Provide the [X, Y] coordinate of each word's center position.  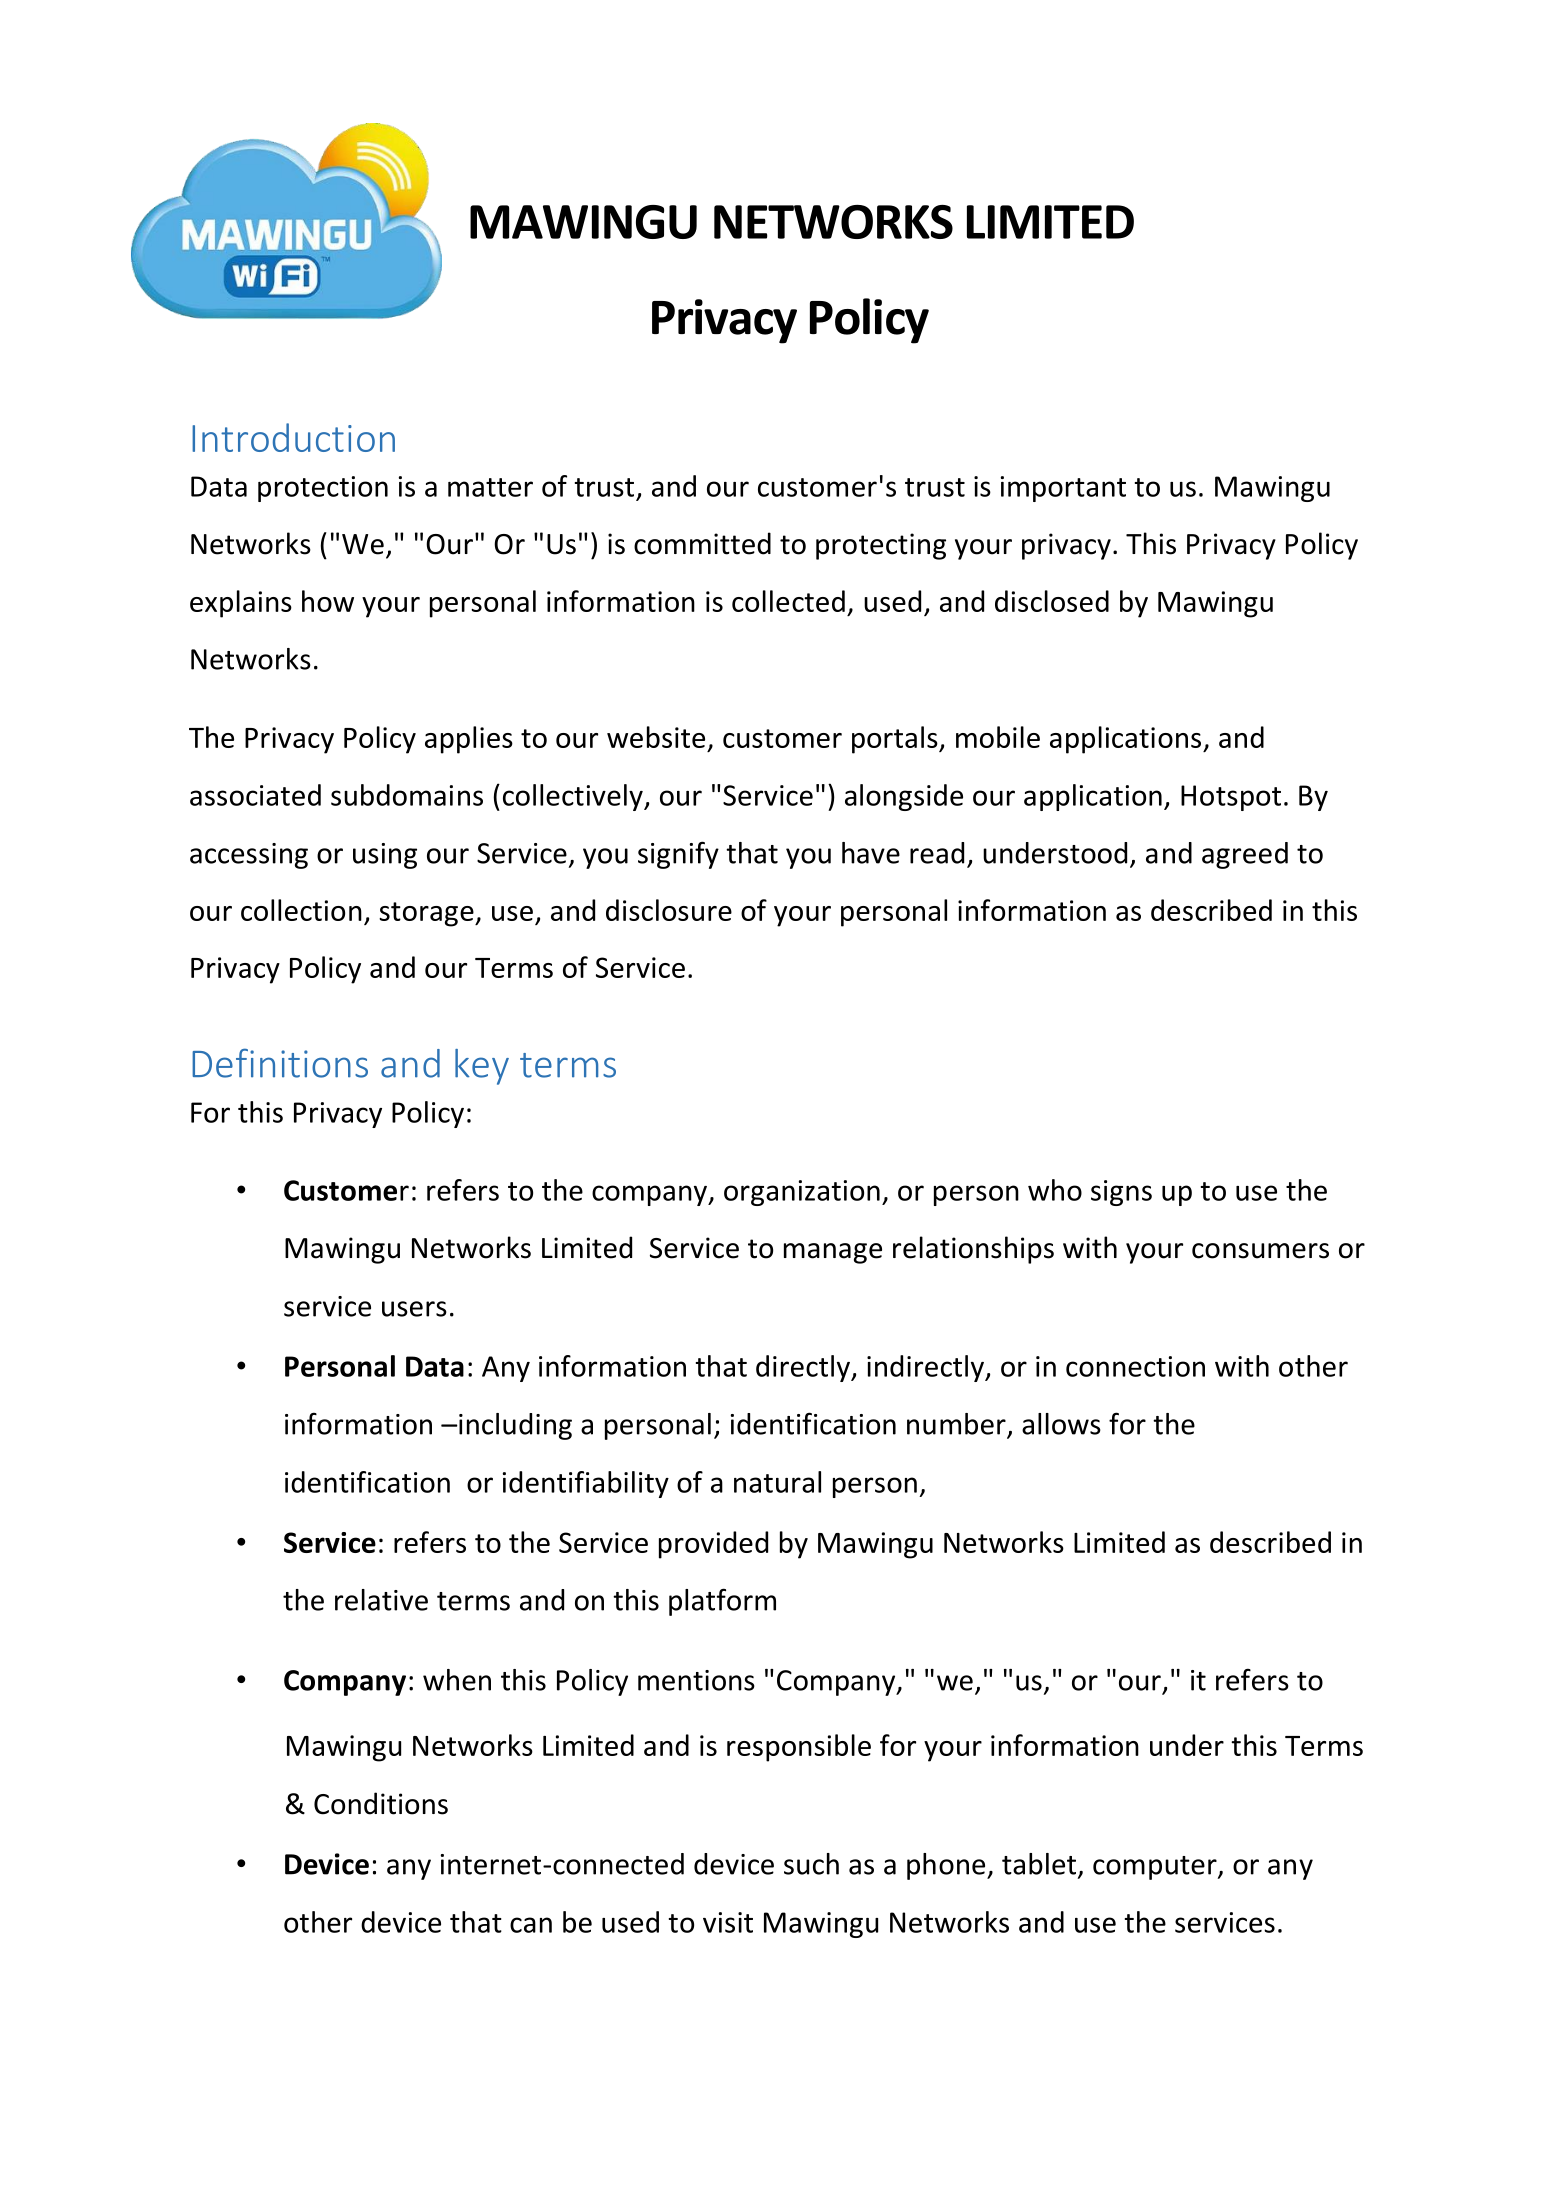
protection [323, 489]
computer [1156, 1868]
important [1063, 489]
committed [702, 543]
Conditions [381, 1803]
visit [728, 1922]
